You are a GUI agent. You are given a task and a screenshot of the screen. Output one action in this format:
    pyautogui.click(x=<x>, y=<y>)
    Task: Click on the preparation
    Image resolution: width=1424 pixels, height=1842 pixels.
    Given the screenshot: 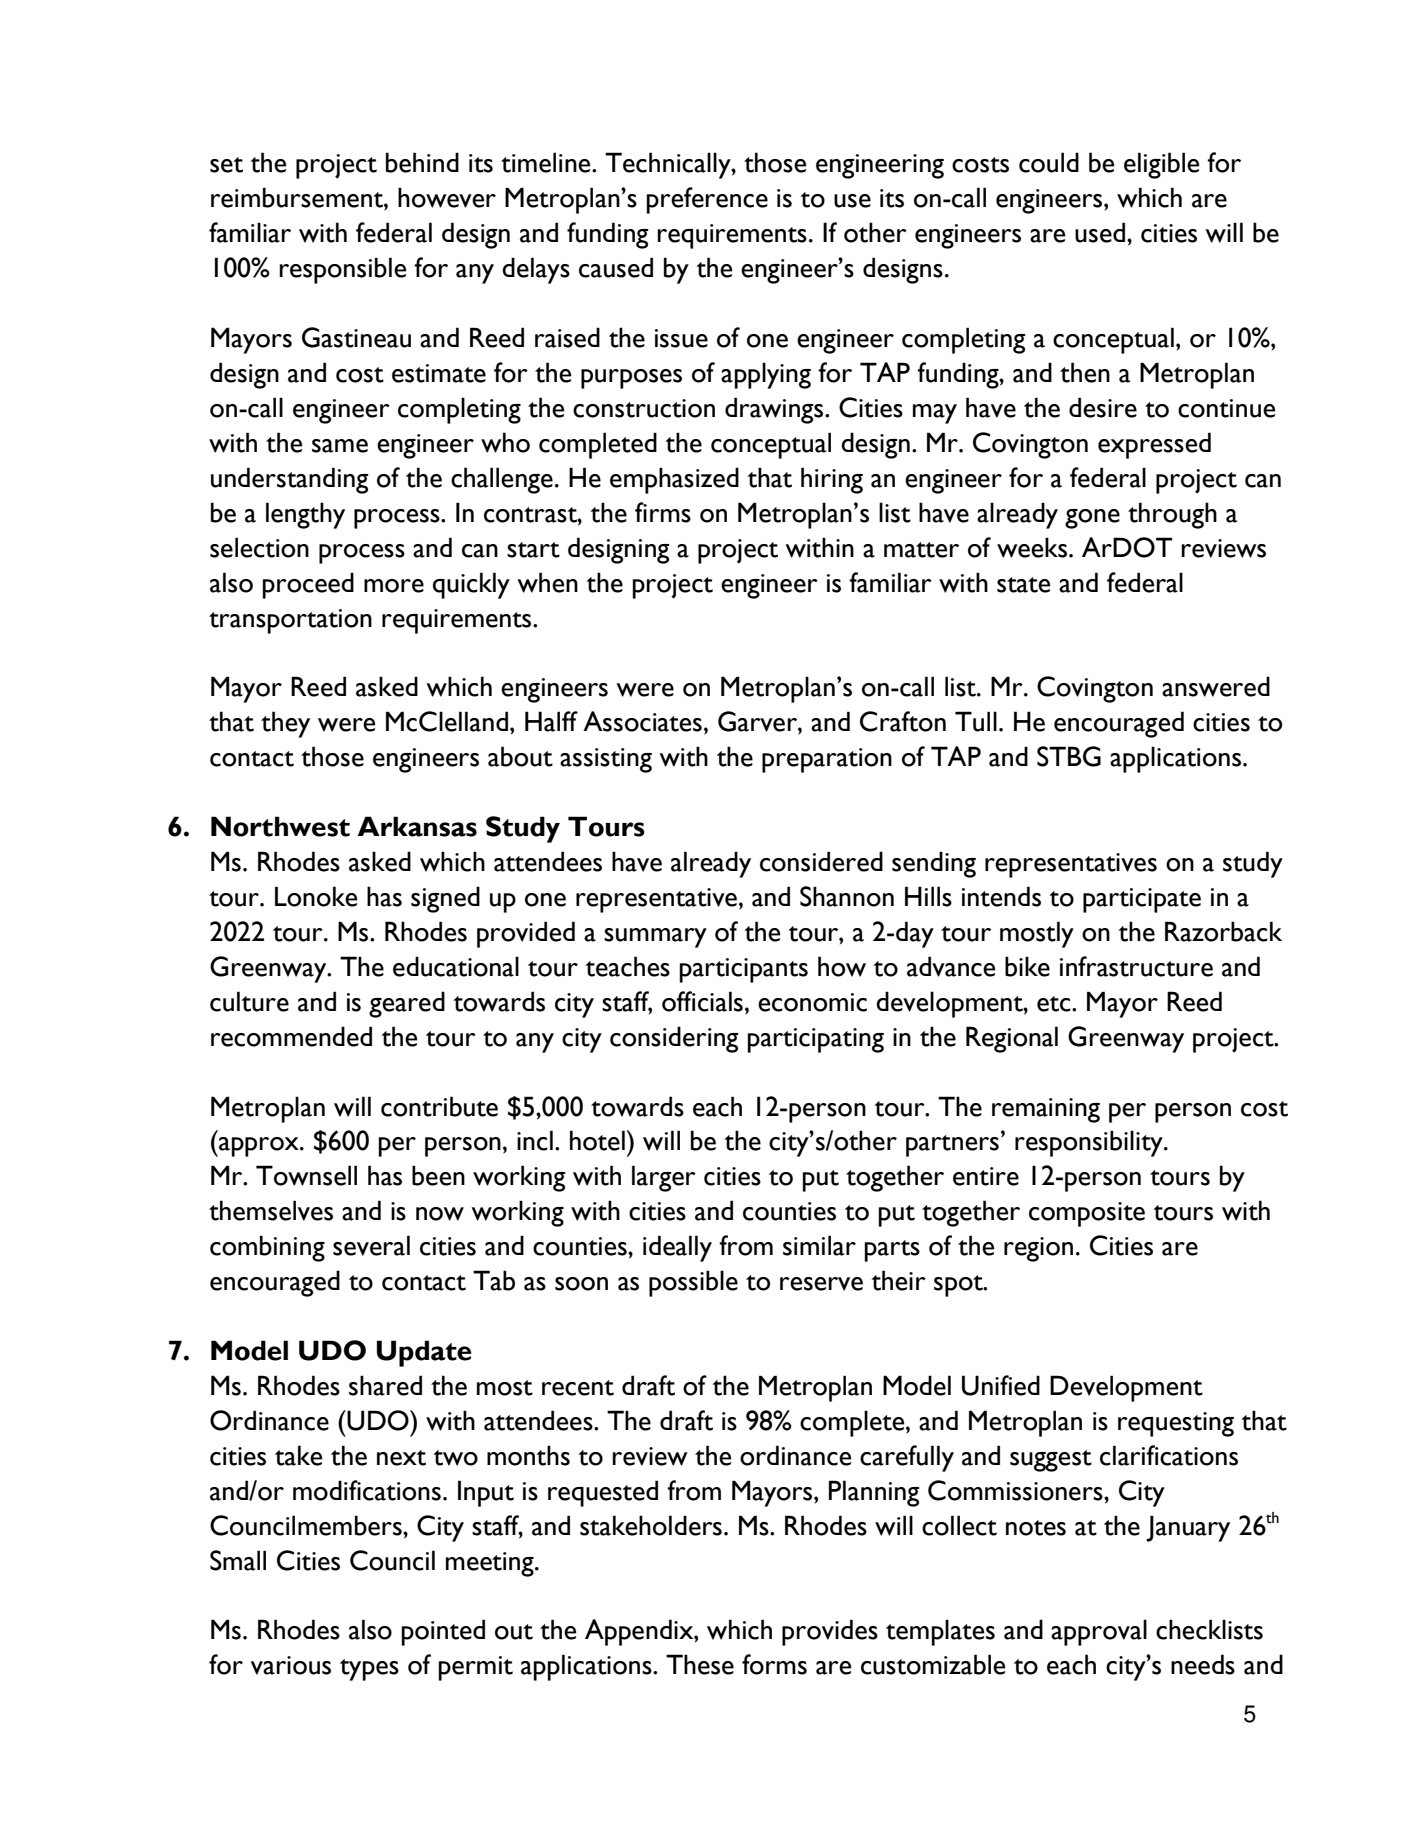 What is the action you would take?
    pyautogui.click(x=827, y=760)
